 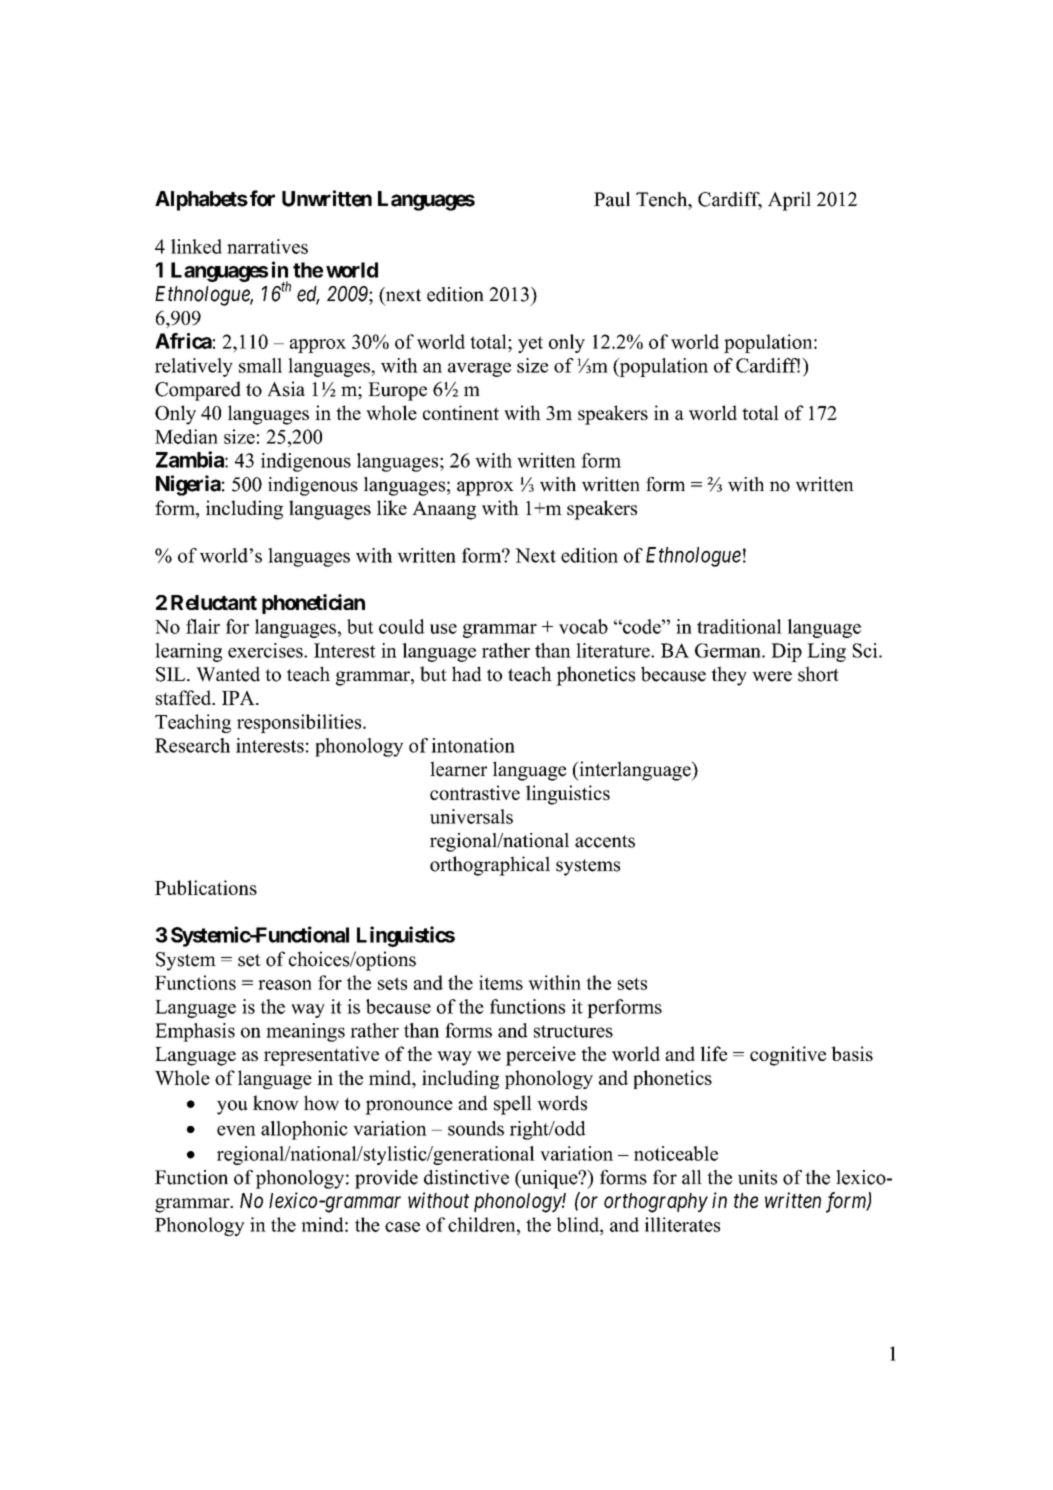 What do you see at coordinates (461, 412) in the screenshot?
I see `continent` at bounding box center [461, 412].
